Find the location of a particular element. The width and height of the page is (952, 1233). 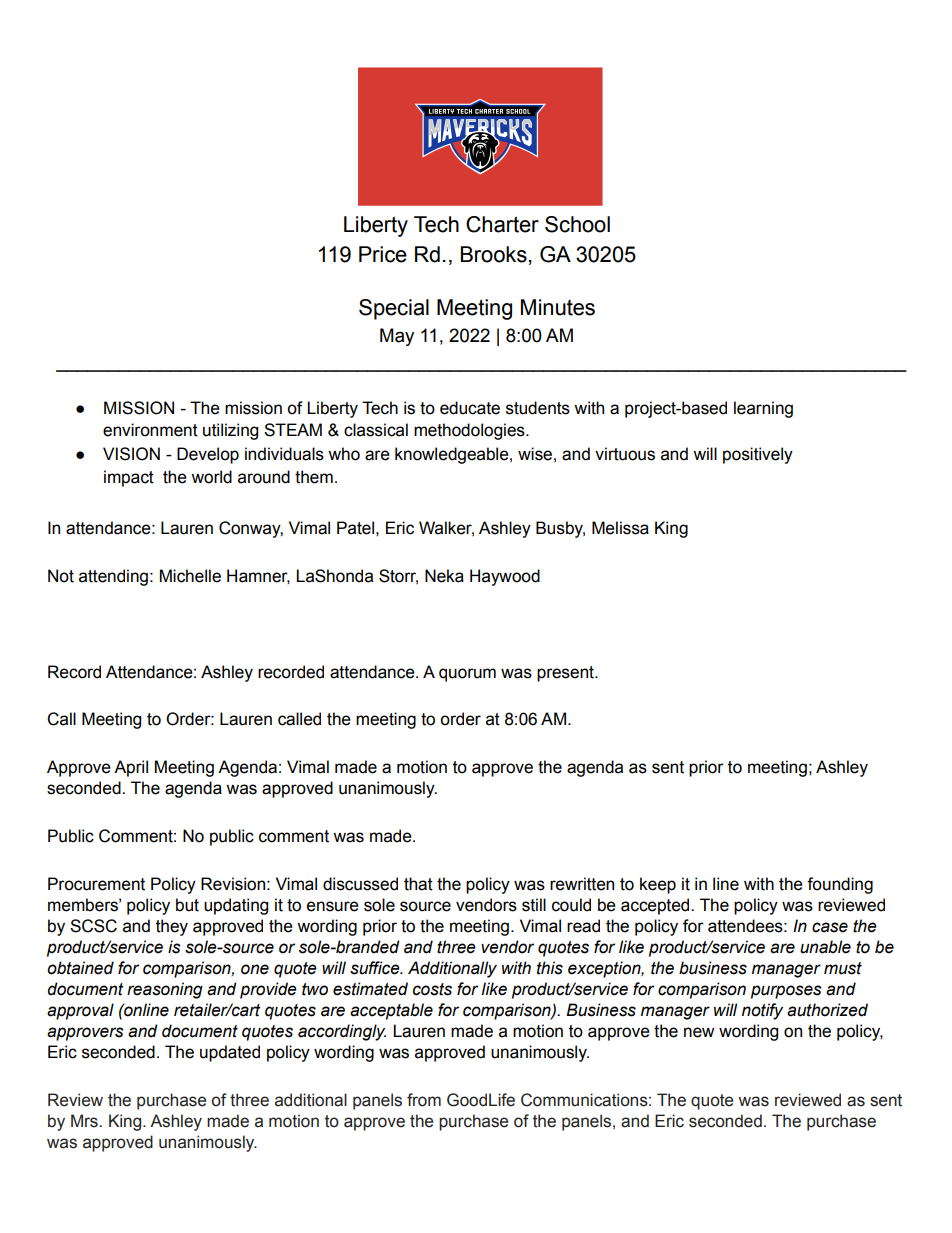

updated is located at coordinates (230, 1053).
